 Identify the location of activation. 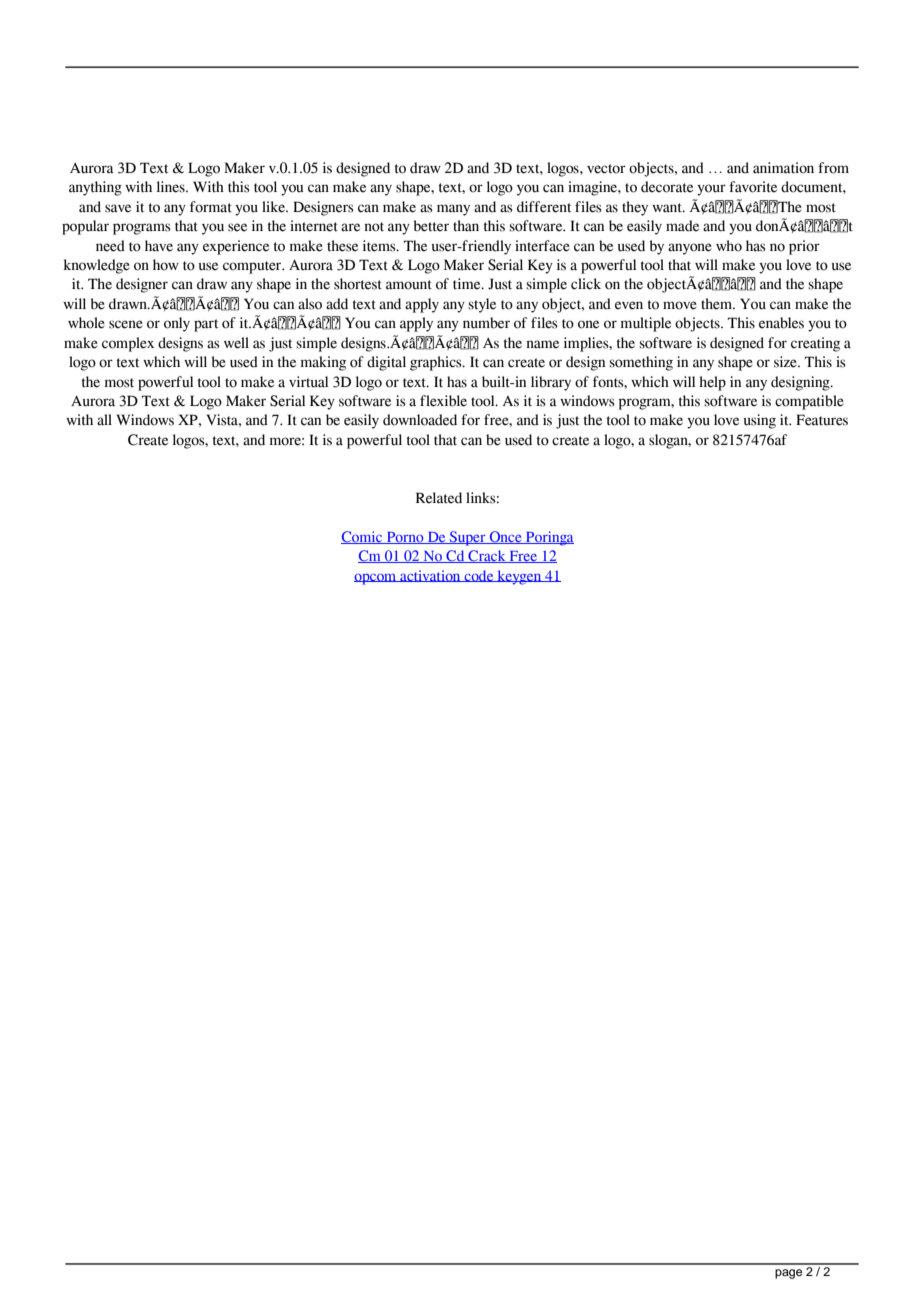
(430, 576).
